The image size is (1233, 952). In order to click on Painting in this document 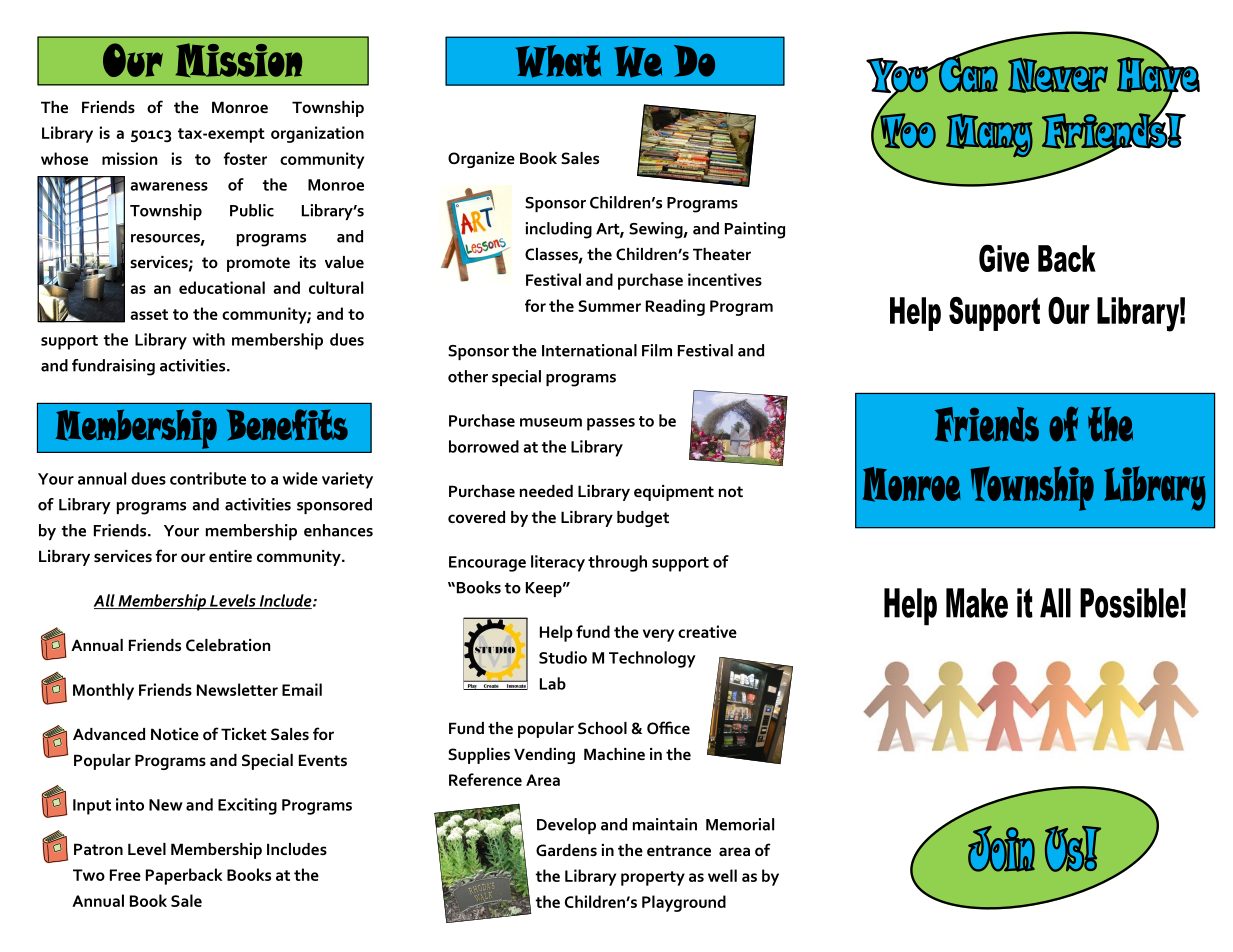, I will do `click(755, 230)`.
